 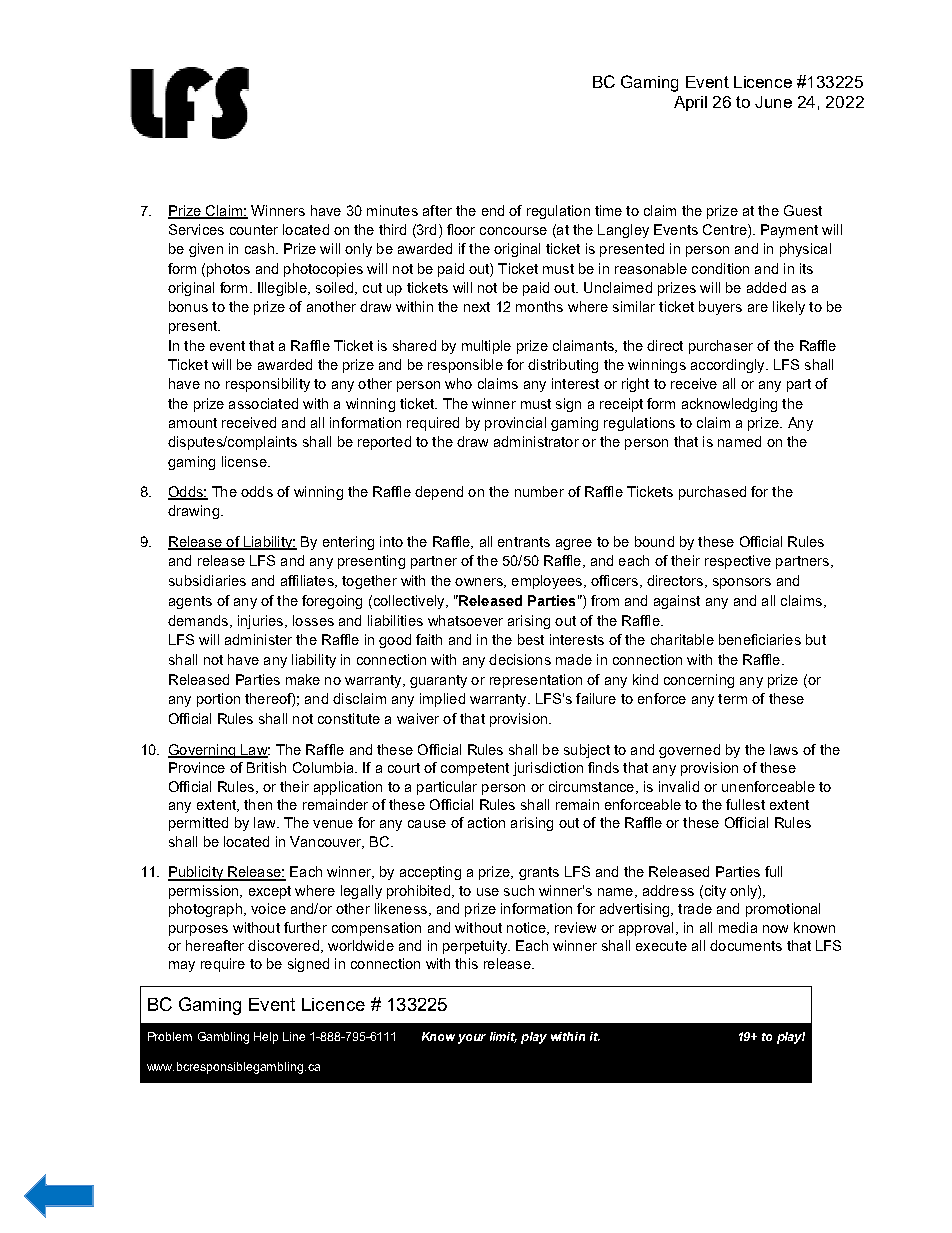 What do you see at coordinates (524, 542) in the screenshot?
I see `entrants` at bounding box center [524, 542].
